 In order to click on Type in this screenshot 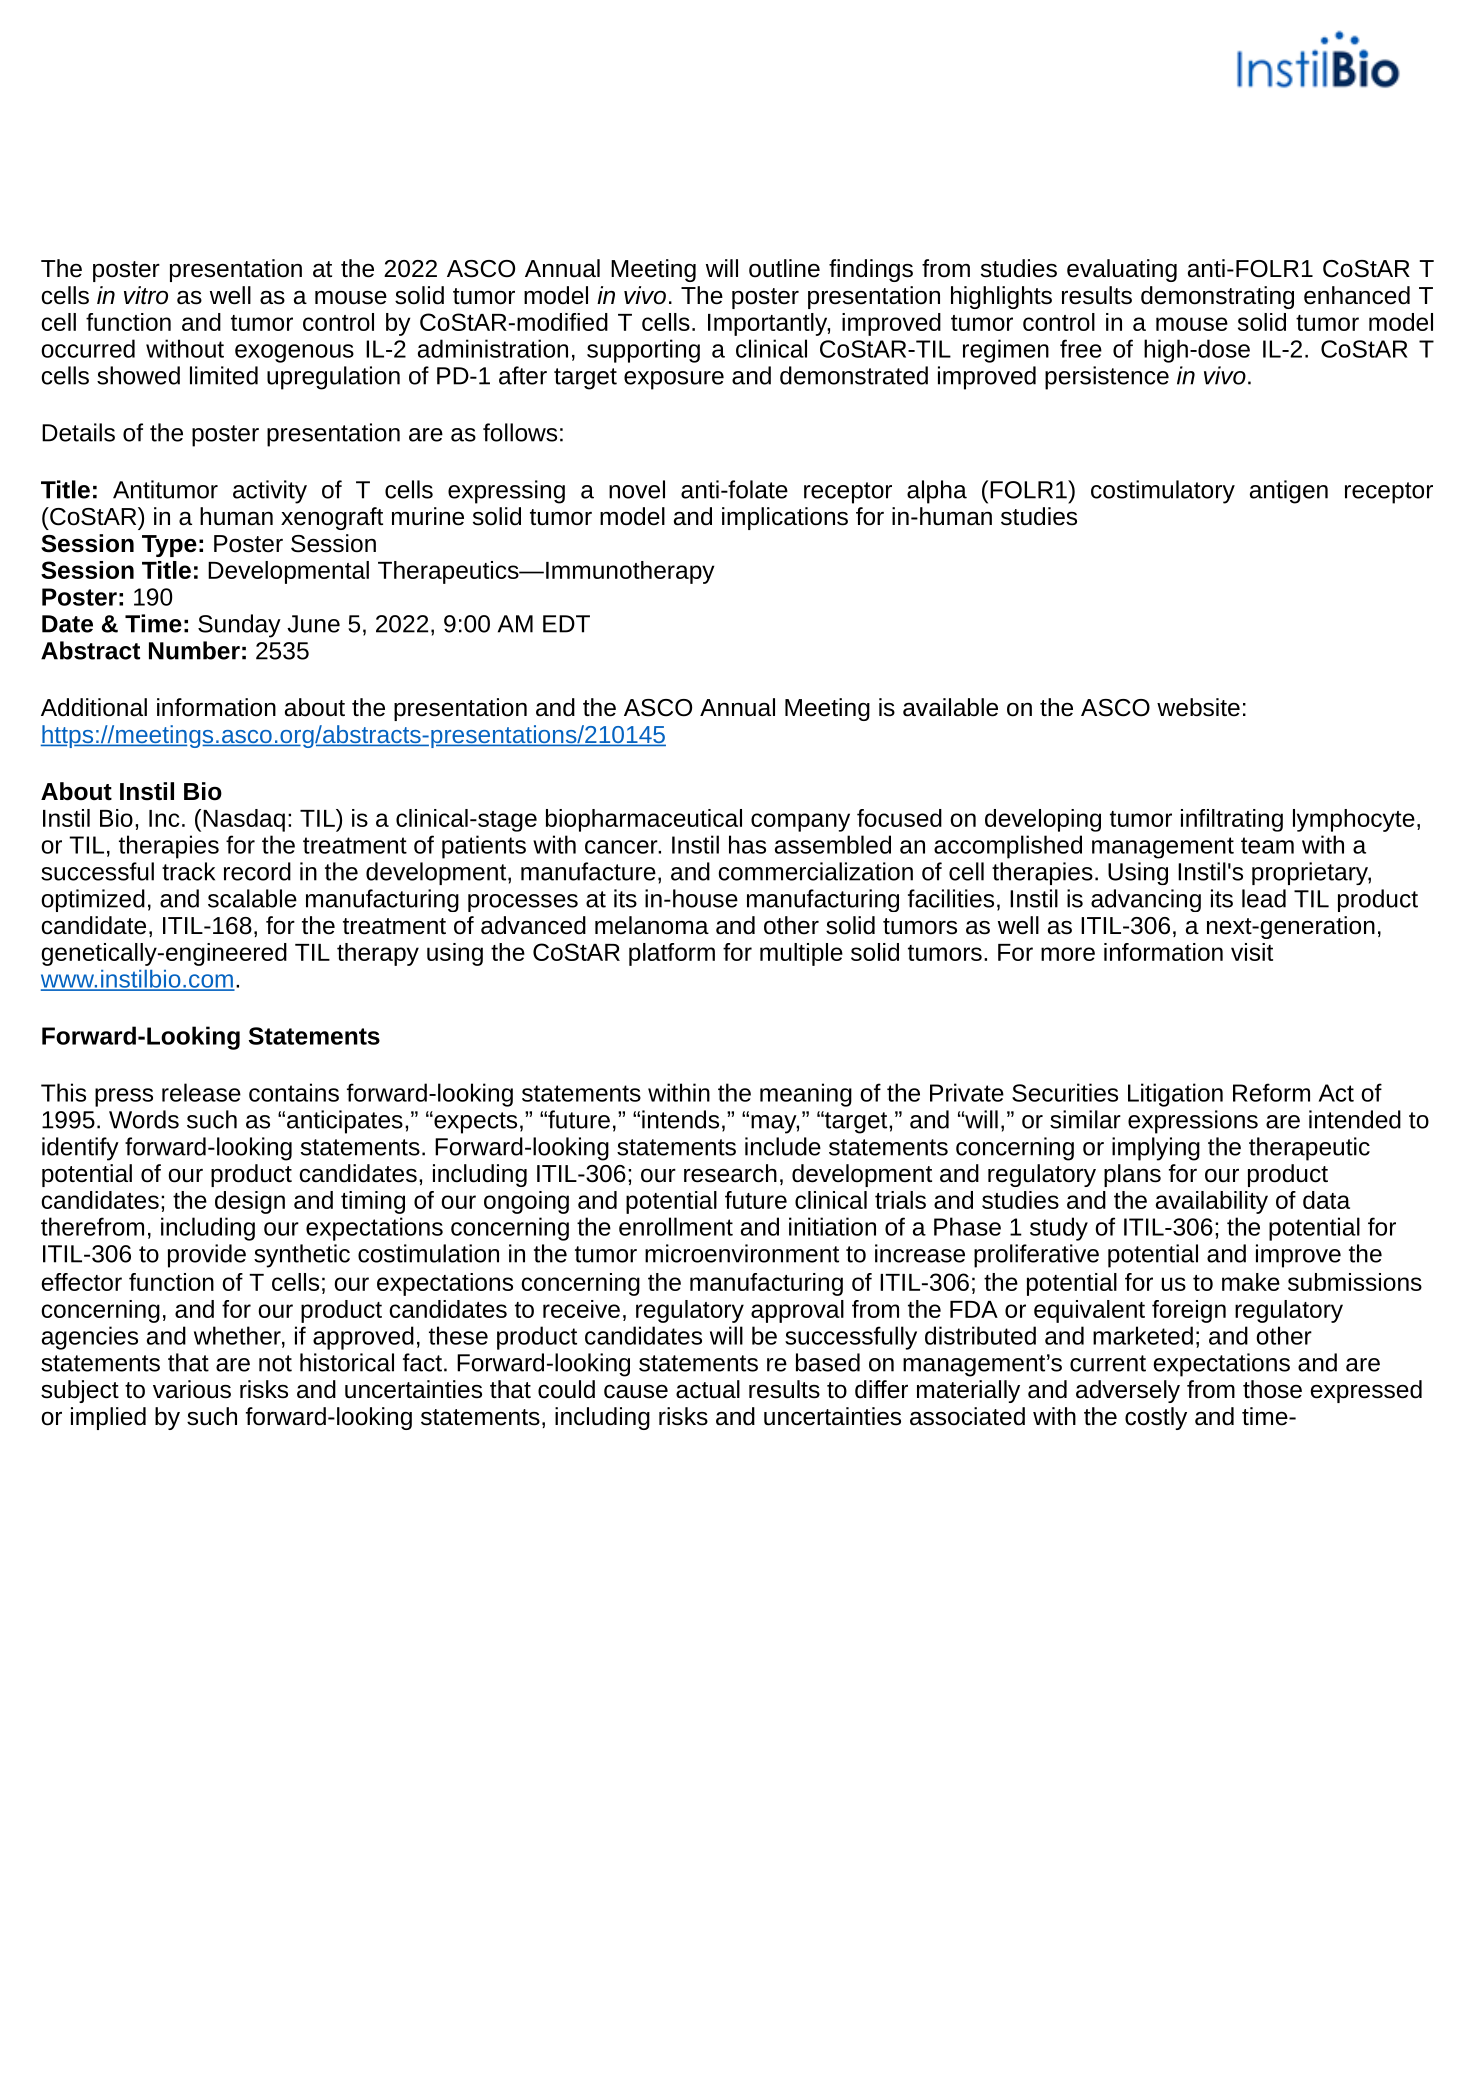, I will do `click(169, 546)`.
